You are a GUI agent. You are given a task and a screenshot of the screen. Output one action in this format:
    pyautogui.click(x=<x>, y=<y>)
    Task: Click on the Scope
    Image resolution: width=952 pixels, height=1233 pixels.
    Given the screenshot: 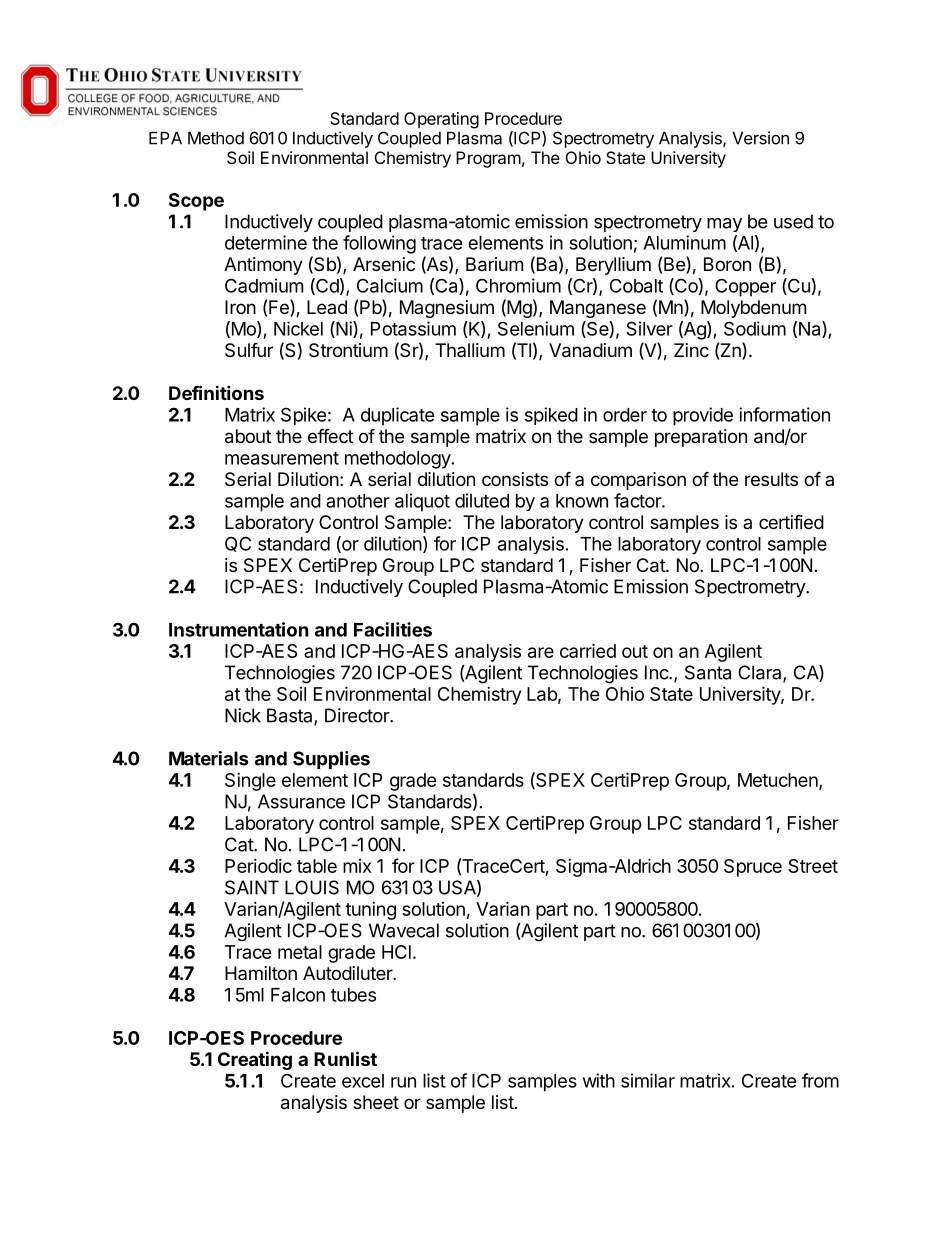 What is the action you would take?
    pyautogui.click(x=196, y=202)
